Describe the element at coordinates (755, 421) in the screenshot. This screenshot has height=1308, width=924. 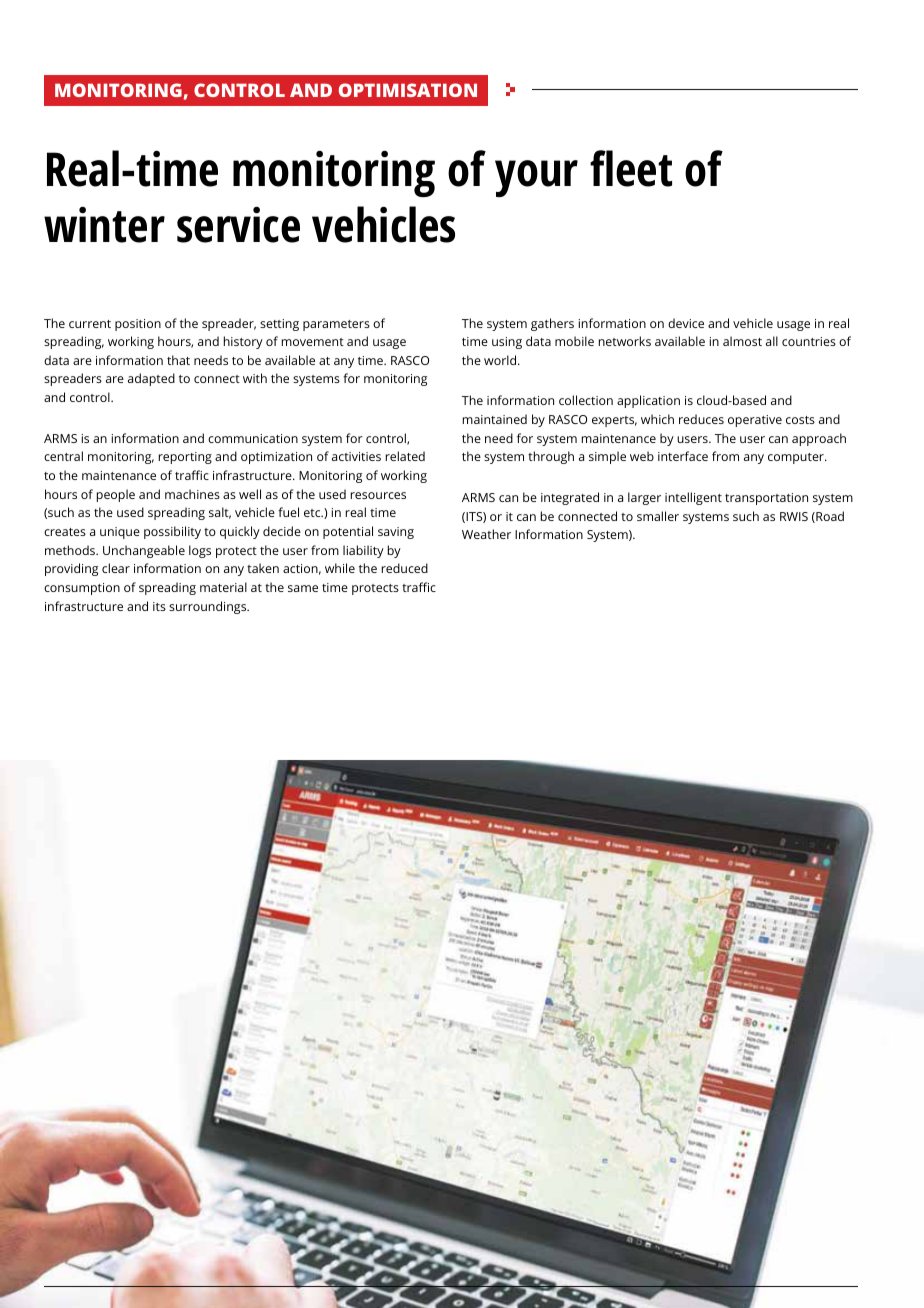
I see `operative` at that location.
